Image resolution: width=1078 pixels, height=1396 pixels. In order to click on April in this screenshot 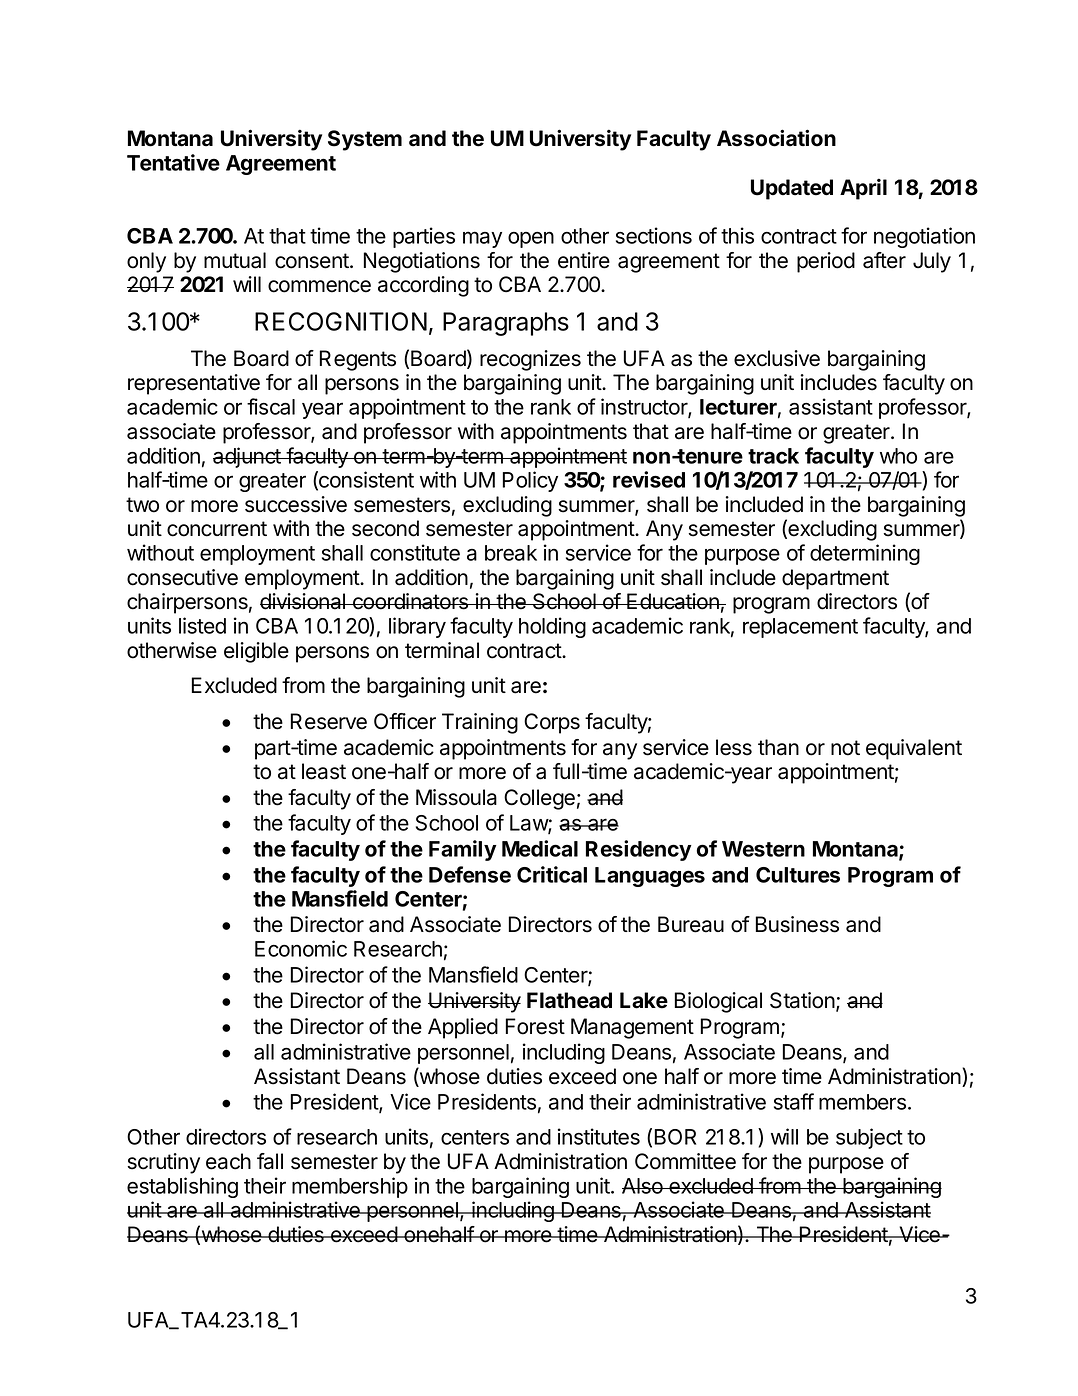, I will do `click(863, 189)`.
